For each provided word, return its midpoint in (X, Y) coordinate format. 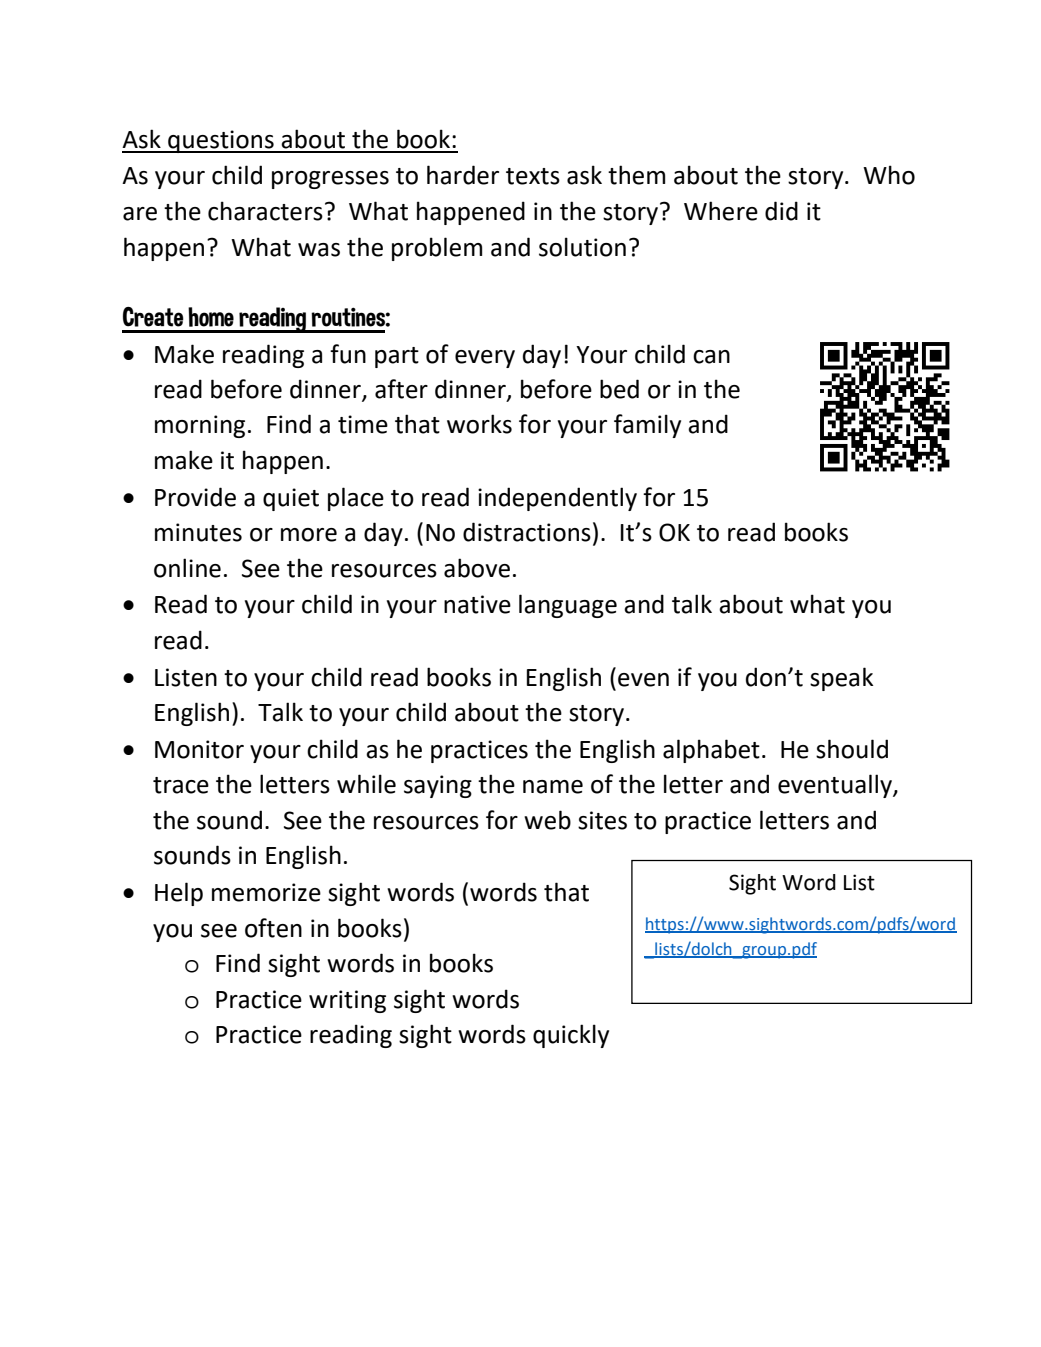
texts (533, 176)
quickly (571, 1036)
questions (221, 141)
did (781, 211)
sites (602, 820)
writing (347, 1001)
